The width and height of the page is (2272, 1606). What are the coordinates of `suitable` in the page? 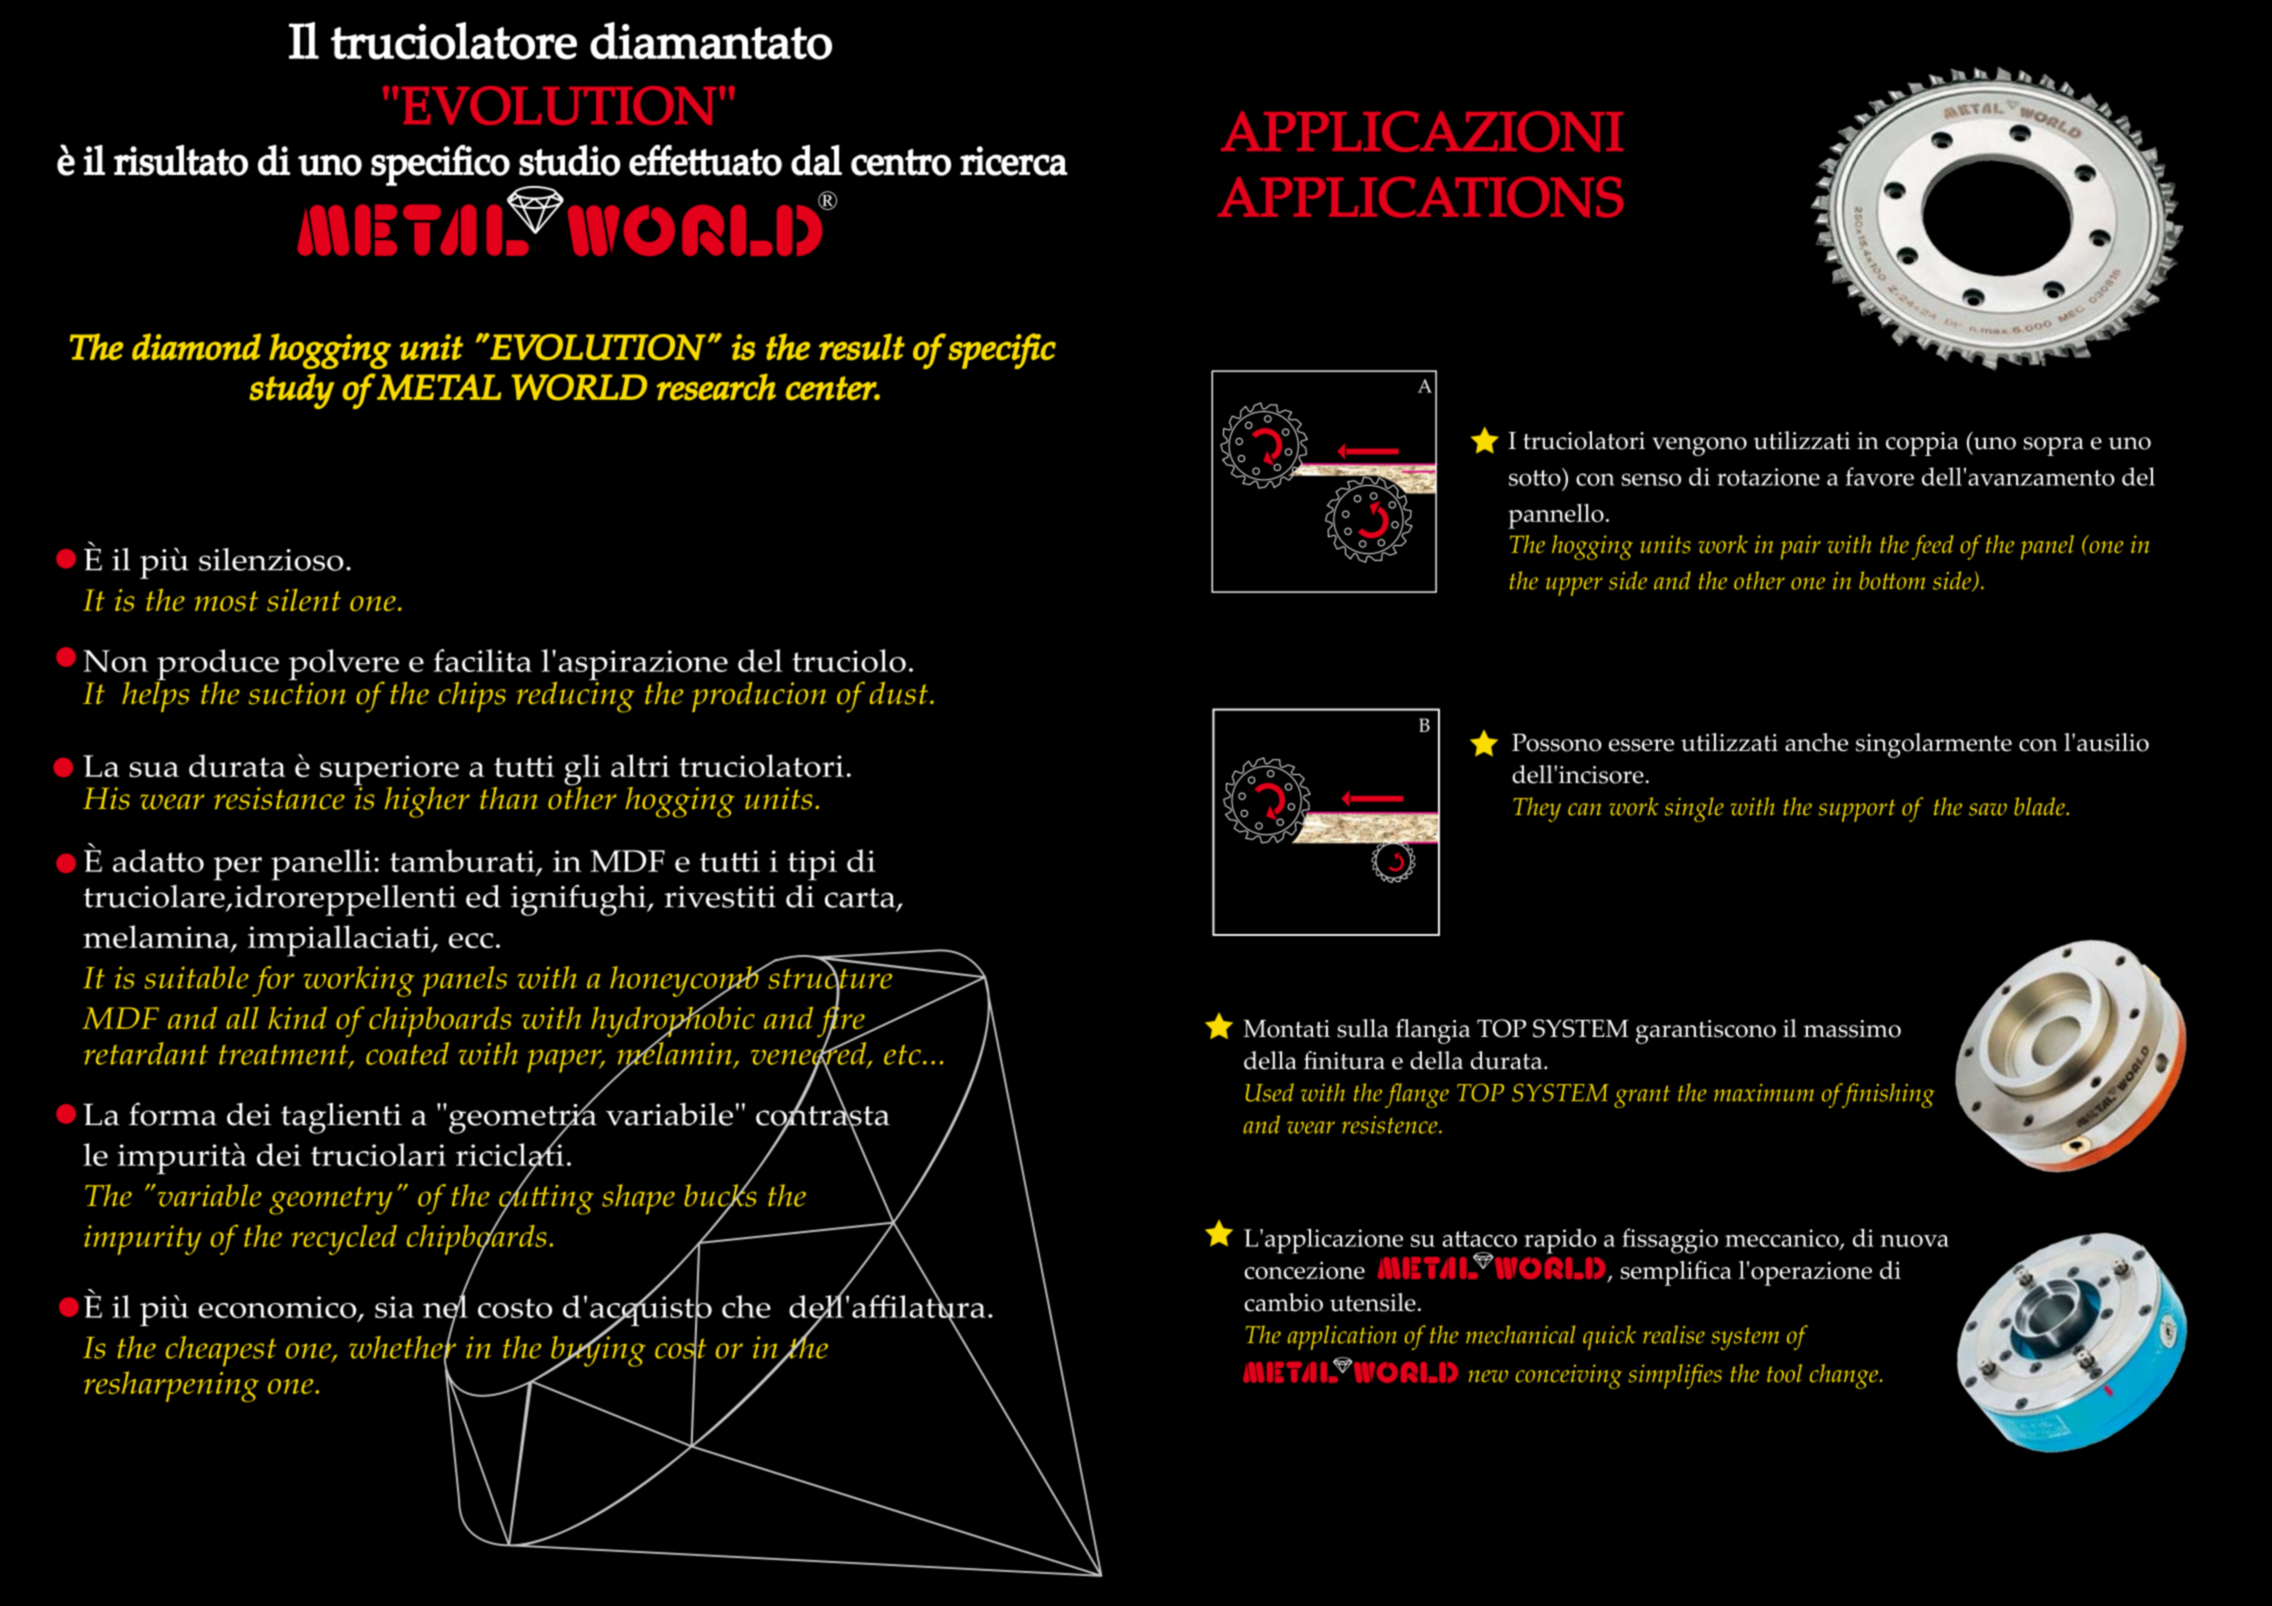 It's located at (196, 977).
